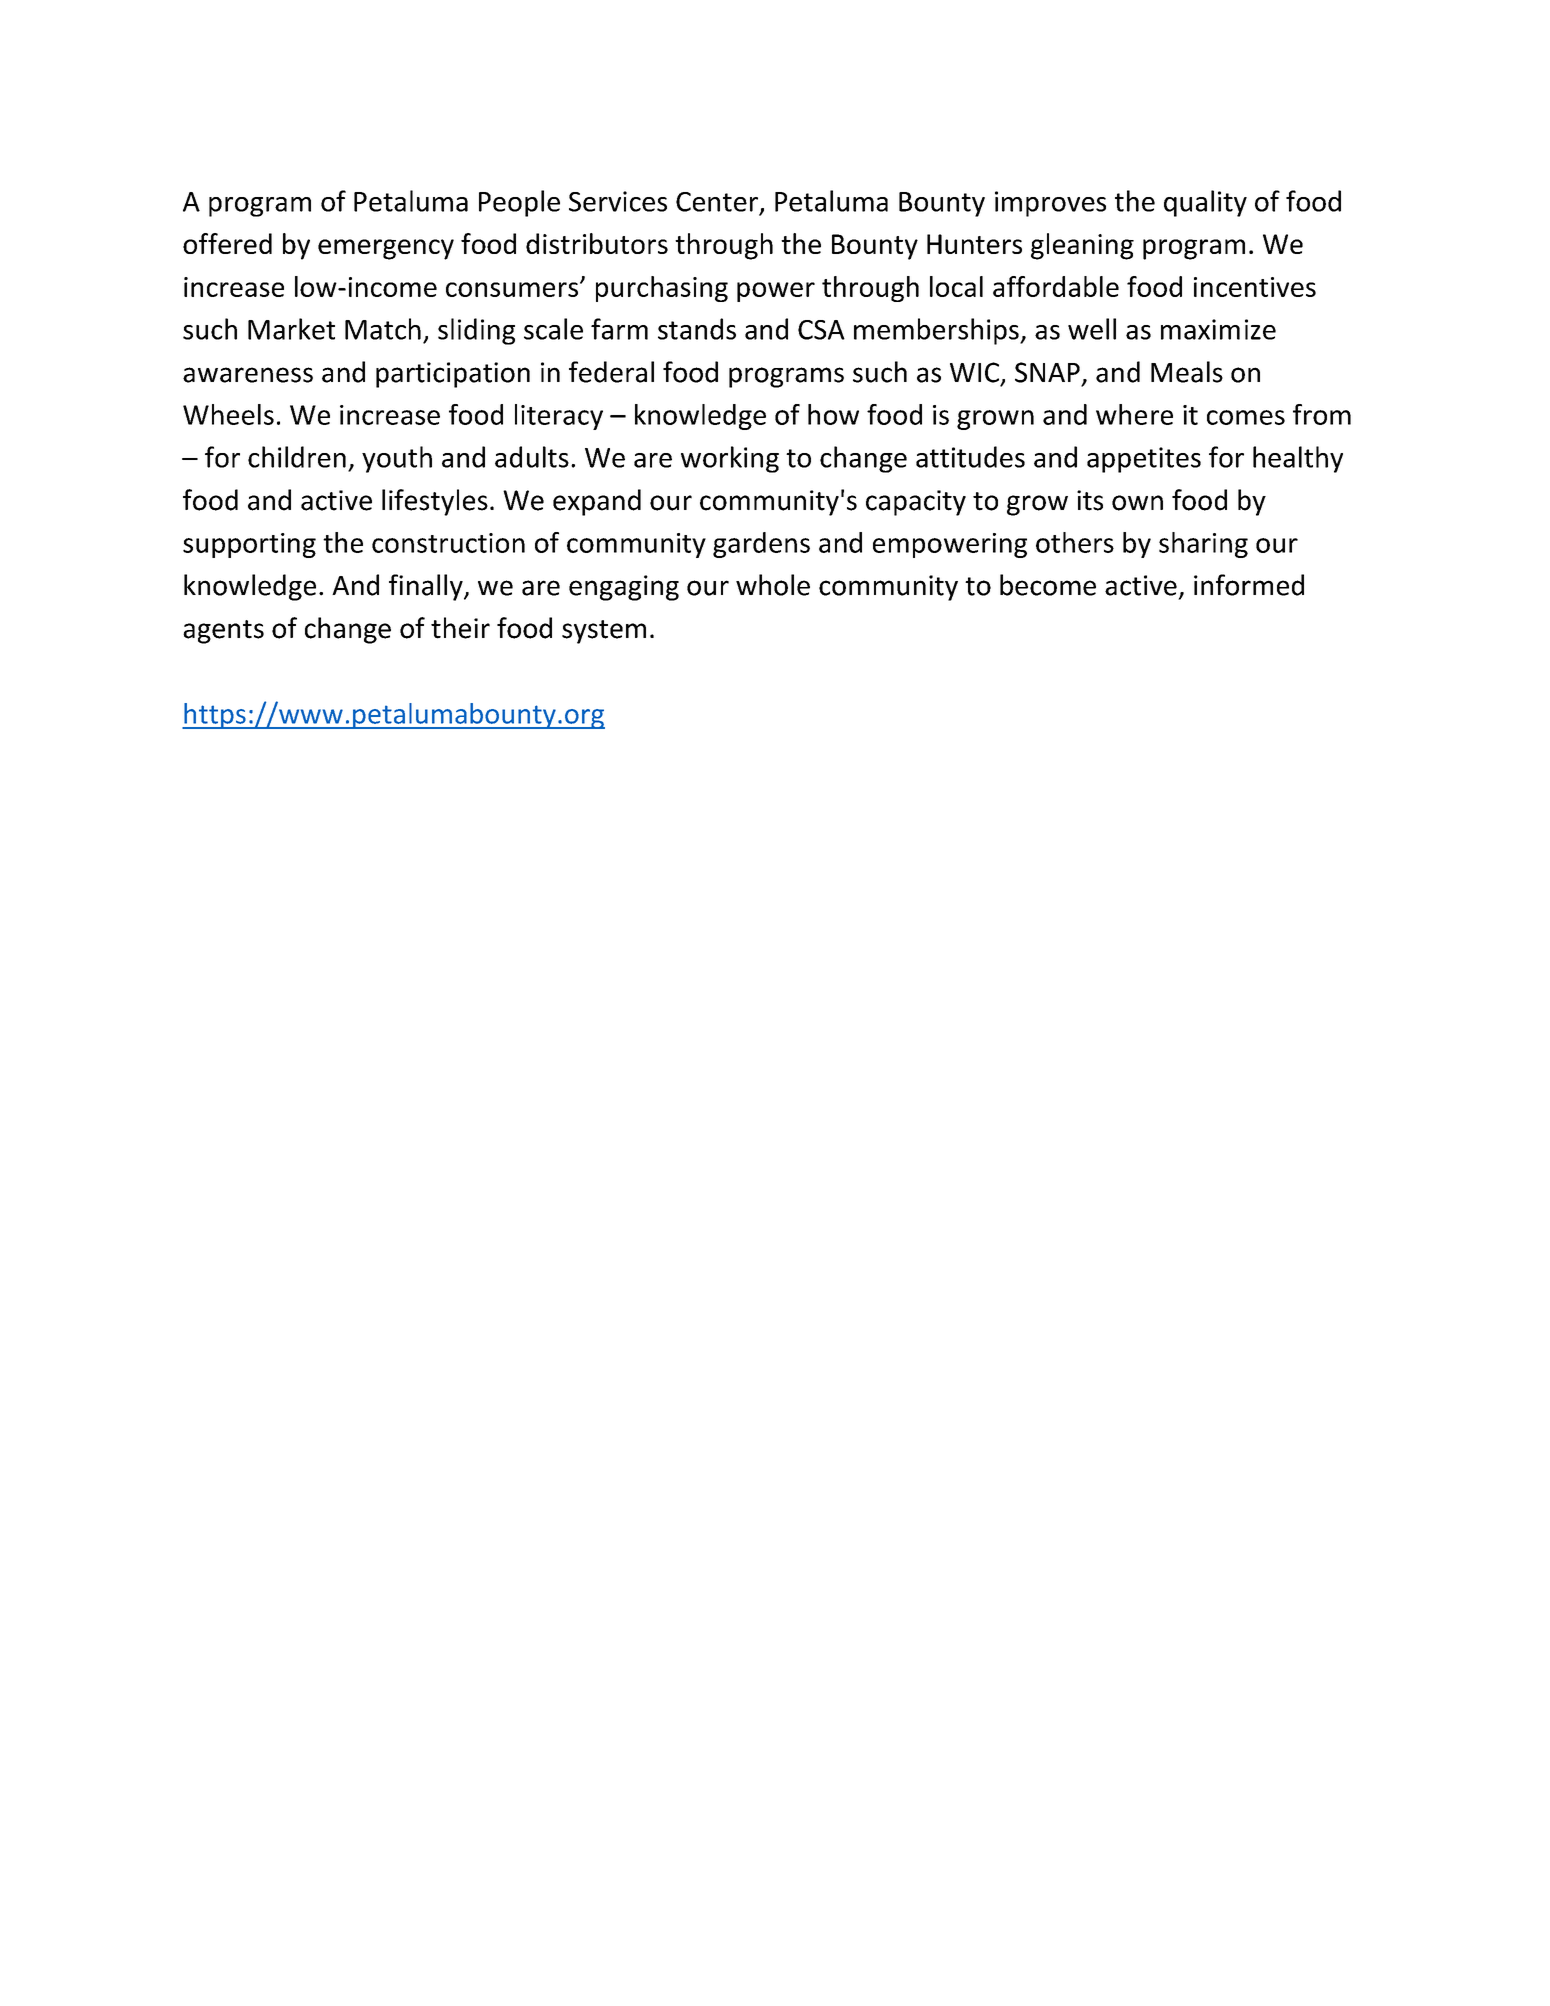 Image resolution: width=1550 pixels, height=2006 pixels. What do you see at coordinates (761, 545) in the screenshot?
I see `gardens` at bounding box center [761, 545].
